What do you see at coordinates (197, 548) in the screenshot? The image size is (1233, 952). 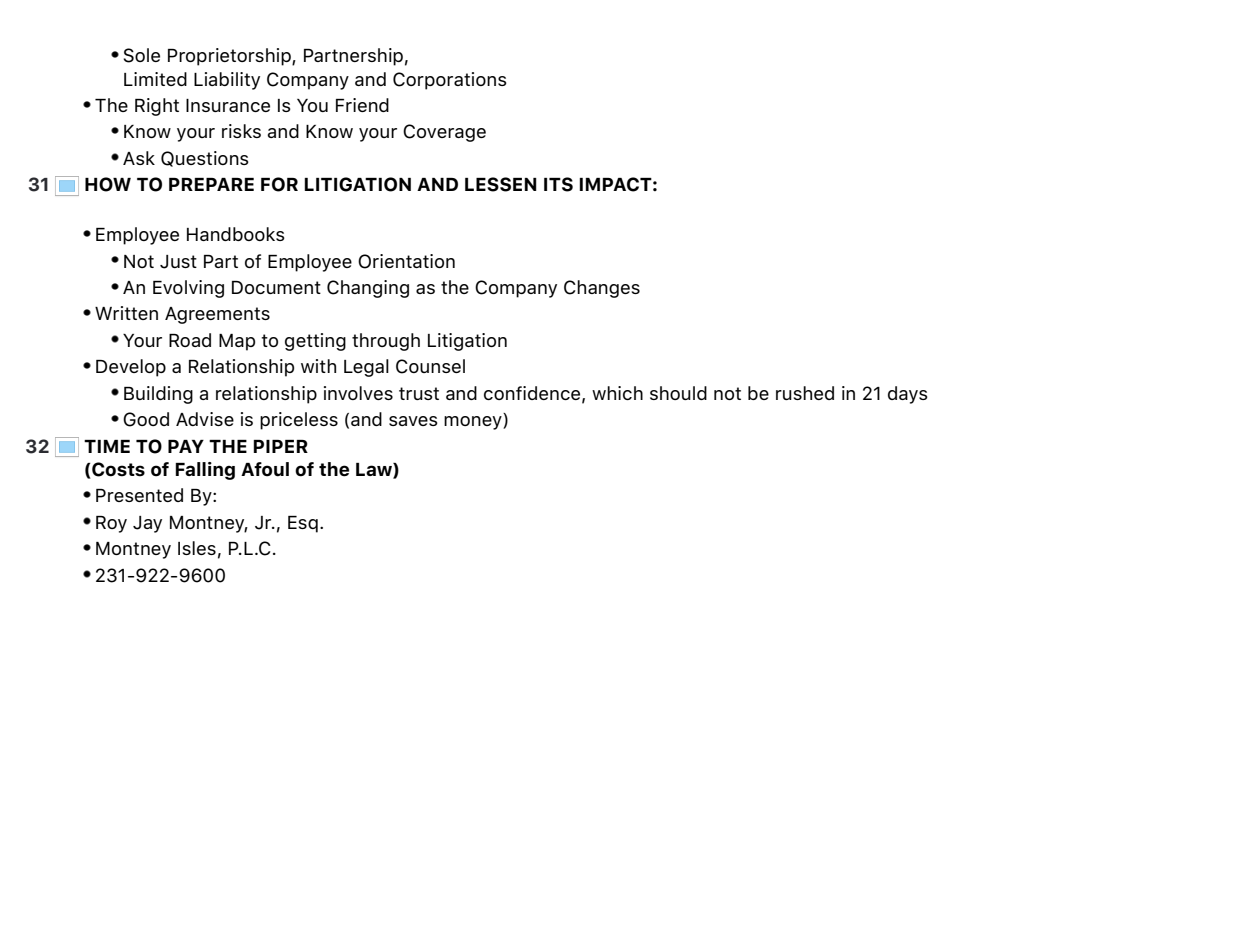 I see `Isles` at bounding box center [197, 548].
